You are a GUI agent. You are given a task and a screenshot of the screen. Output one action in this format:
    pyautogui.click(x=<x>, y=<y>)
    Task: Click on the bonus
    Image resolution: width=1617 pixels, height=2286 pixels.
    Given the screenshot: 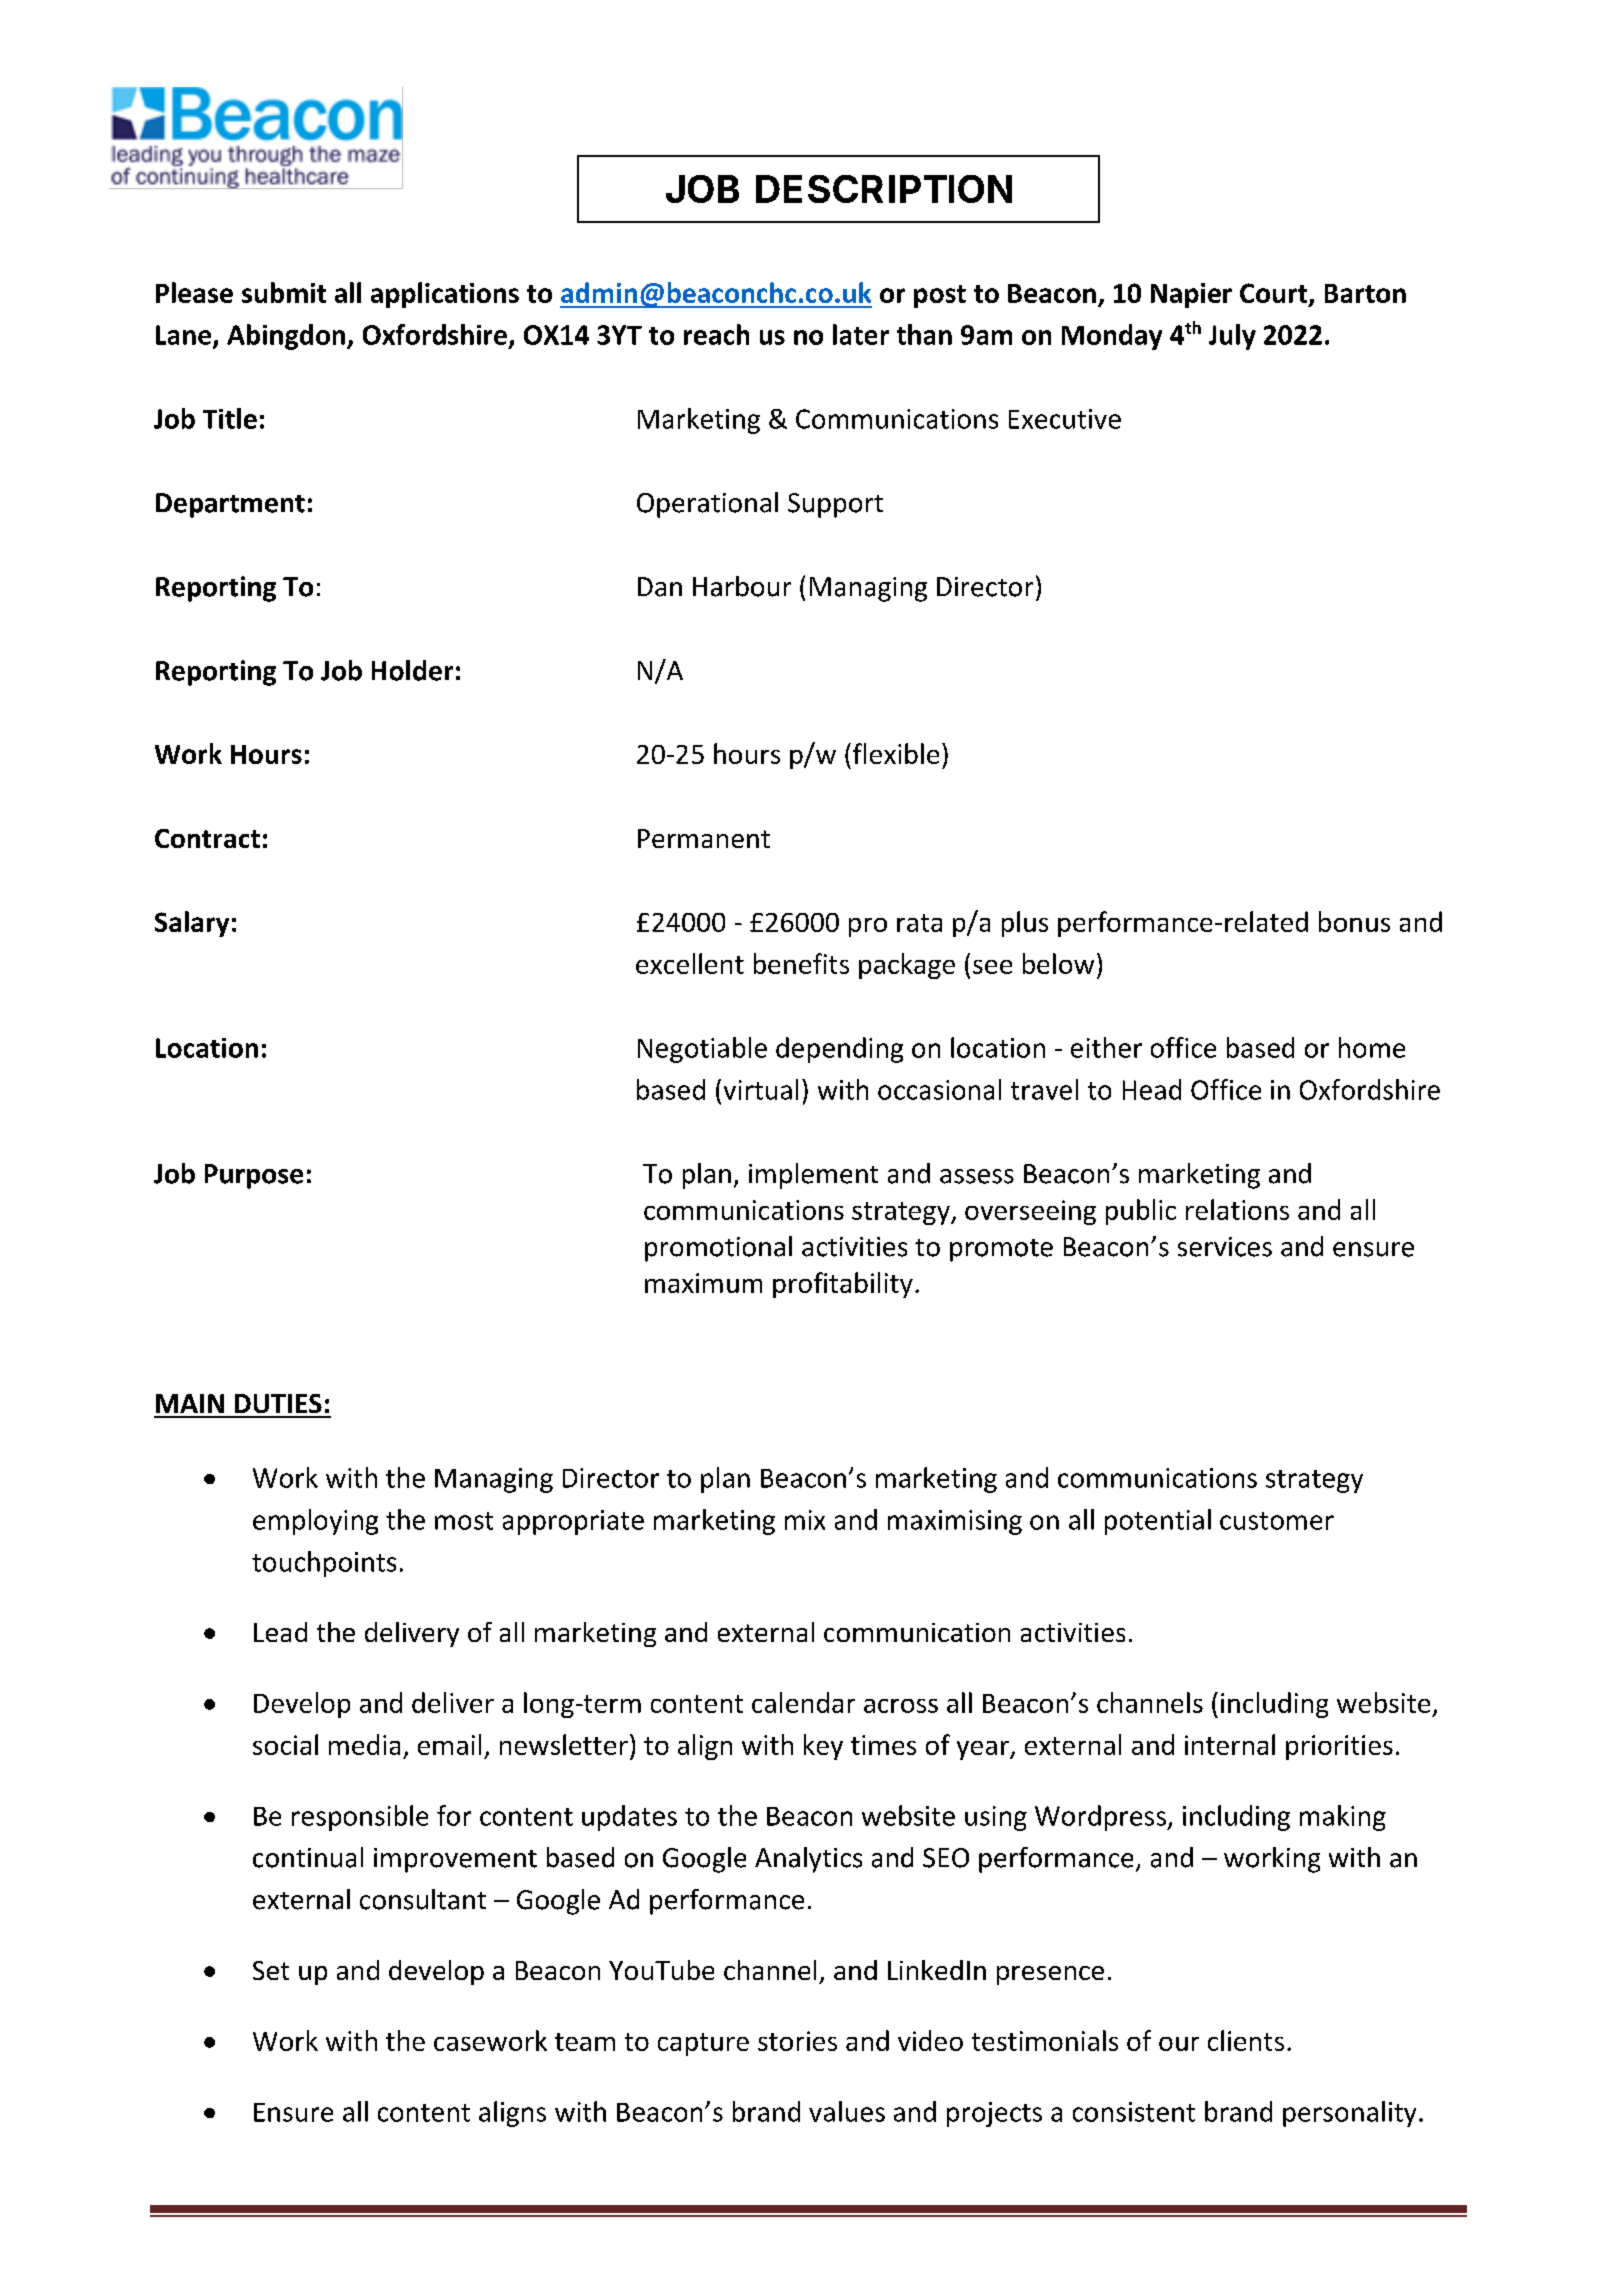 What is the action you would take?
    pyautogui.click(x=1354, y=921)
